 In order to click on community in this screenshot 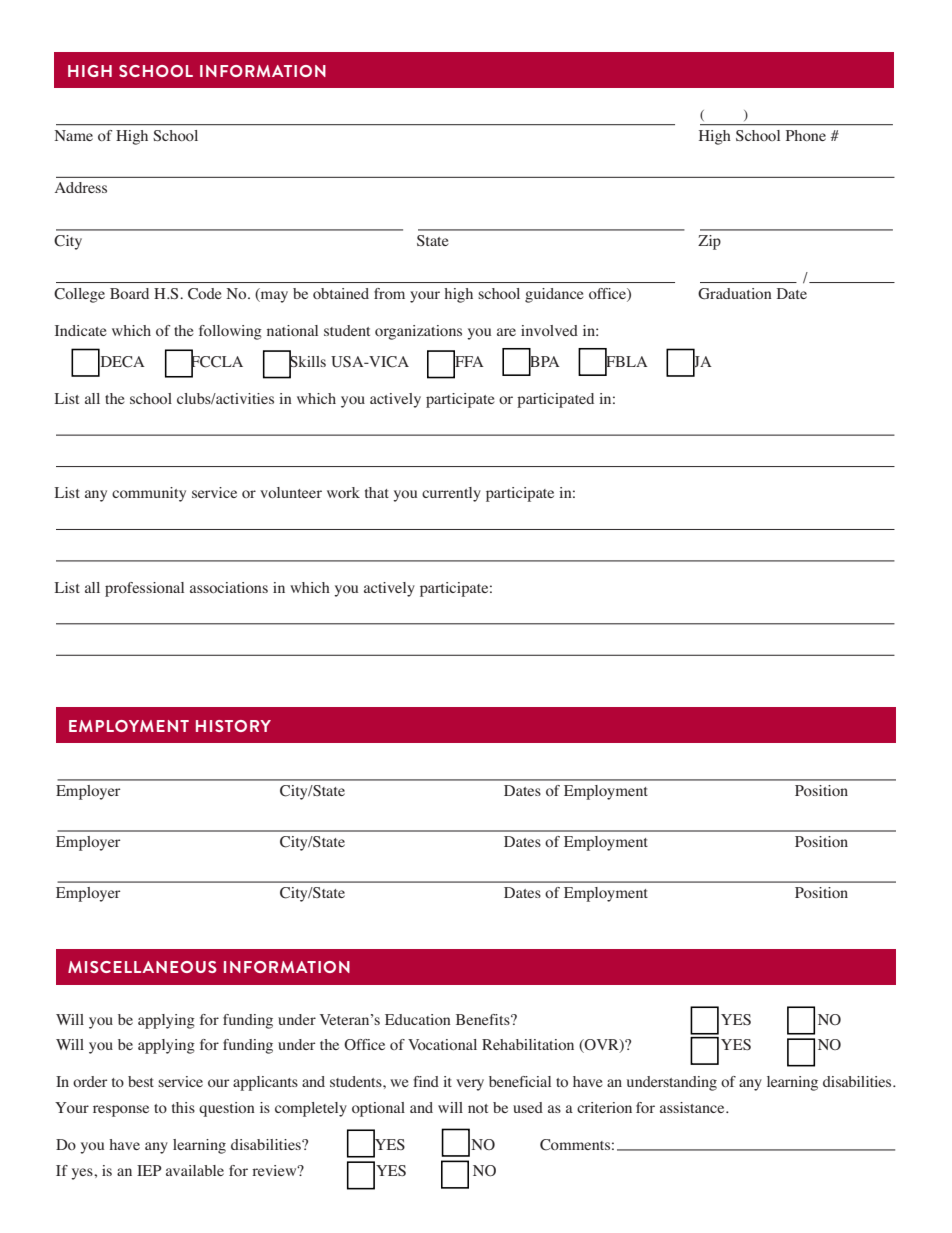, I will do `click(149, 494)`.
